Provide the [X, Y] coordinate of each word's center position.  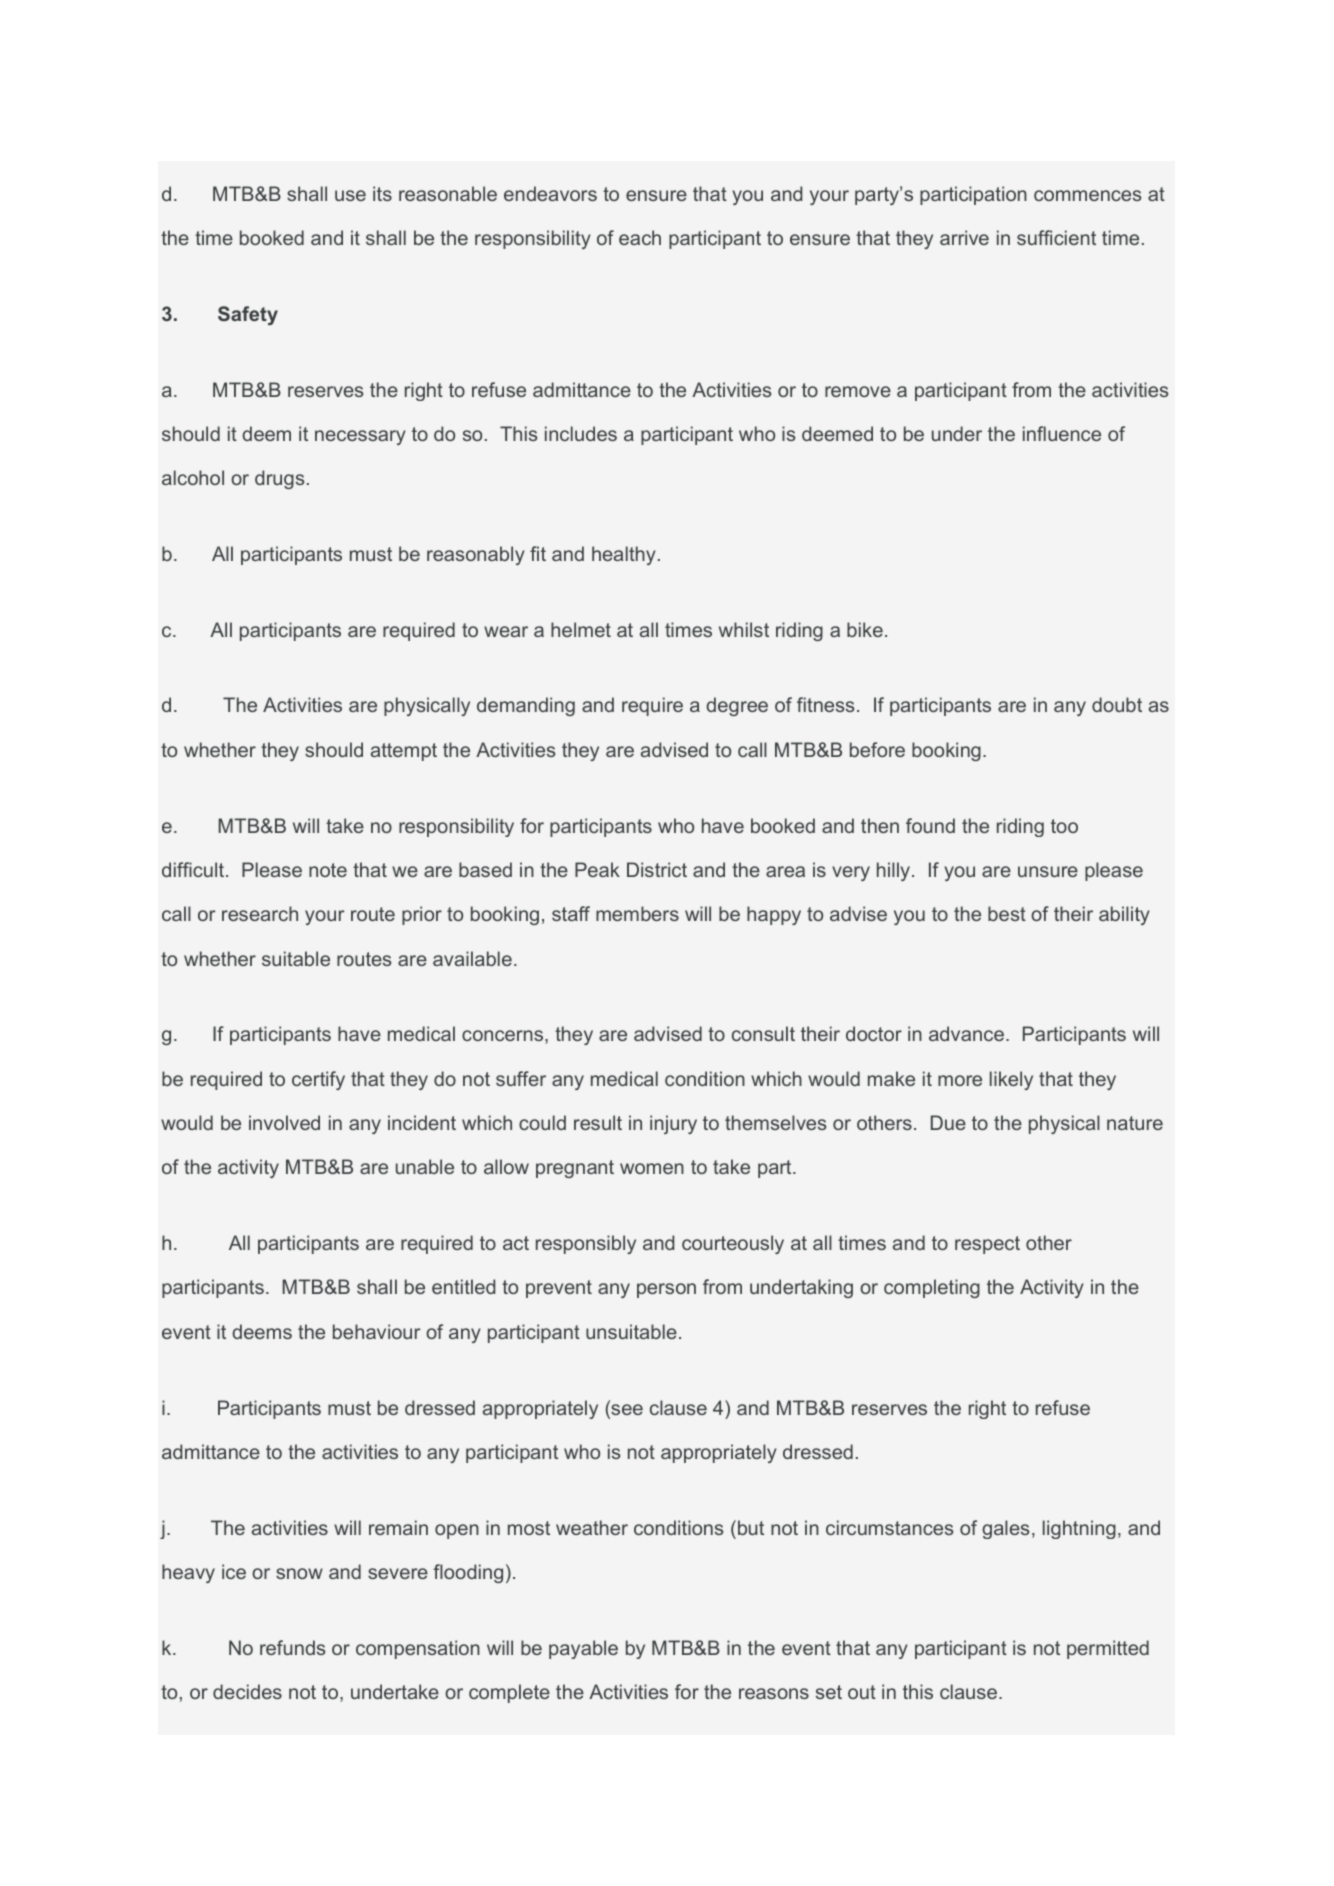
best [1007, 913]
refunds [292, 1647]
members [637, 913]
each [640, 237]
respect [987, 1245]
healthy [624, 555]
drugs [279, 479]
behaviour [377, 1331]
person [666, 1290]
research [260, 913]
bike [865, 629]
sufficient [1056, 237]
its [382, 193]
